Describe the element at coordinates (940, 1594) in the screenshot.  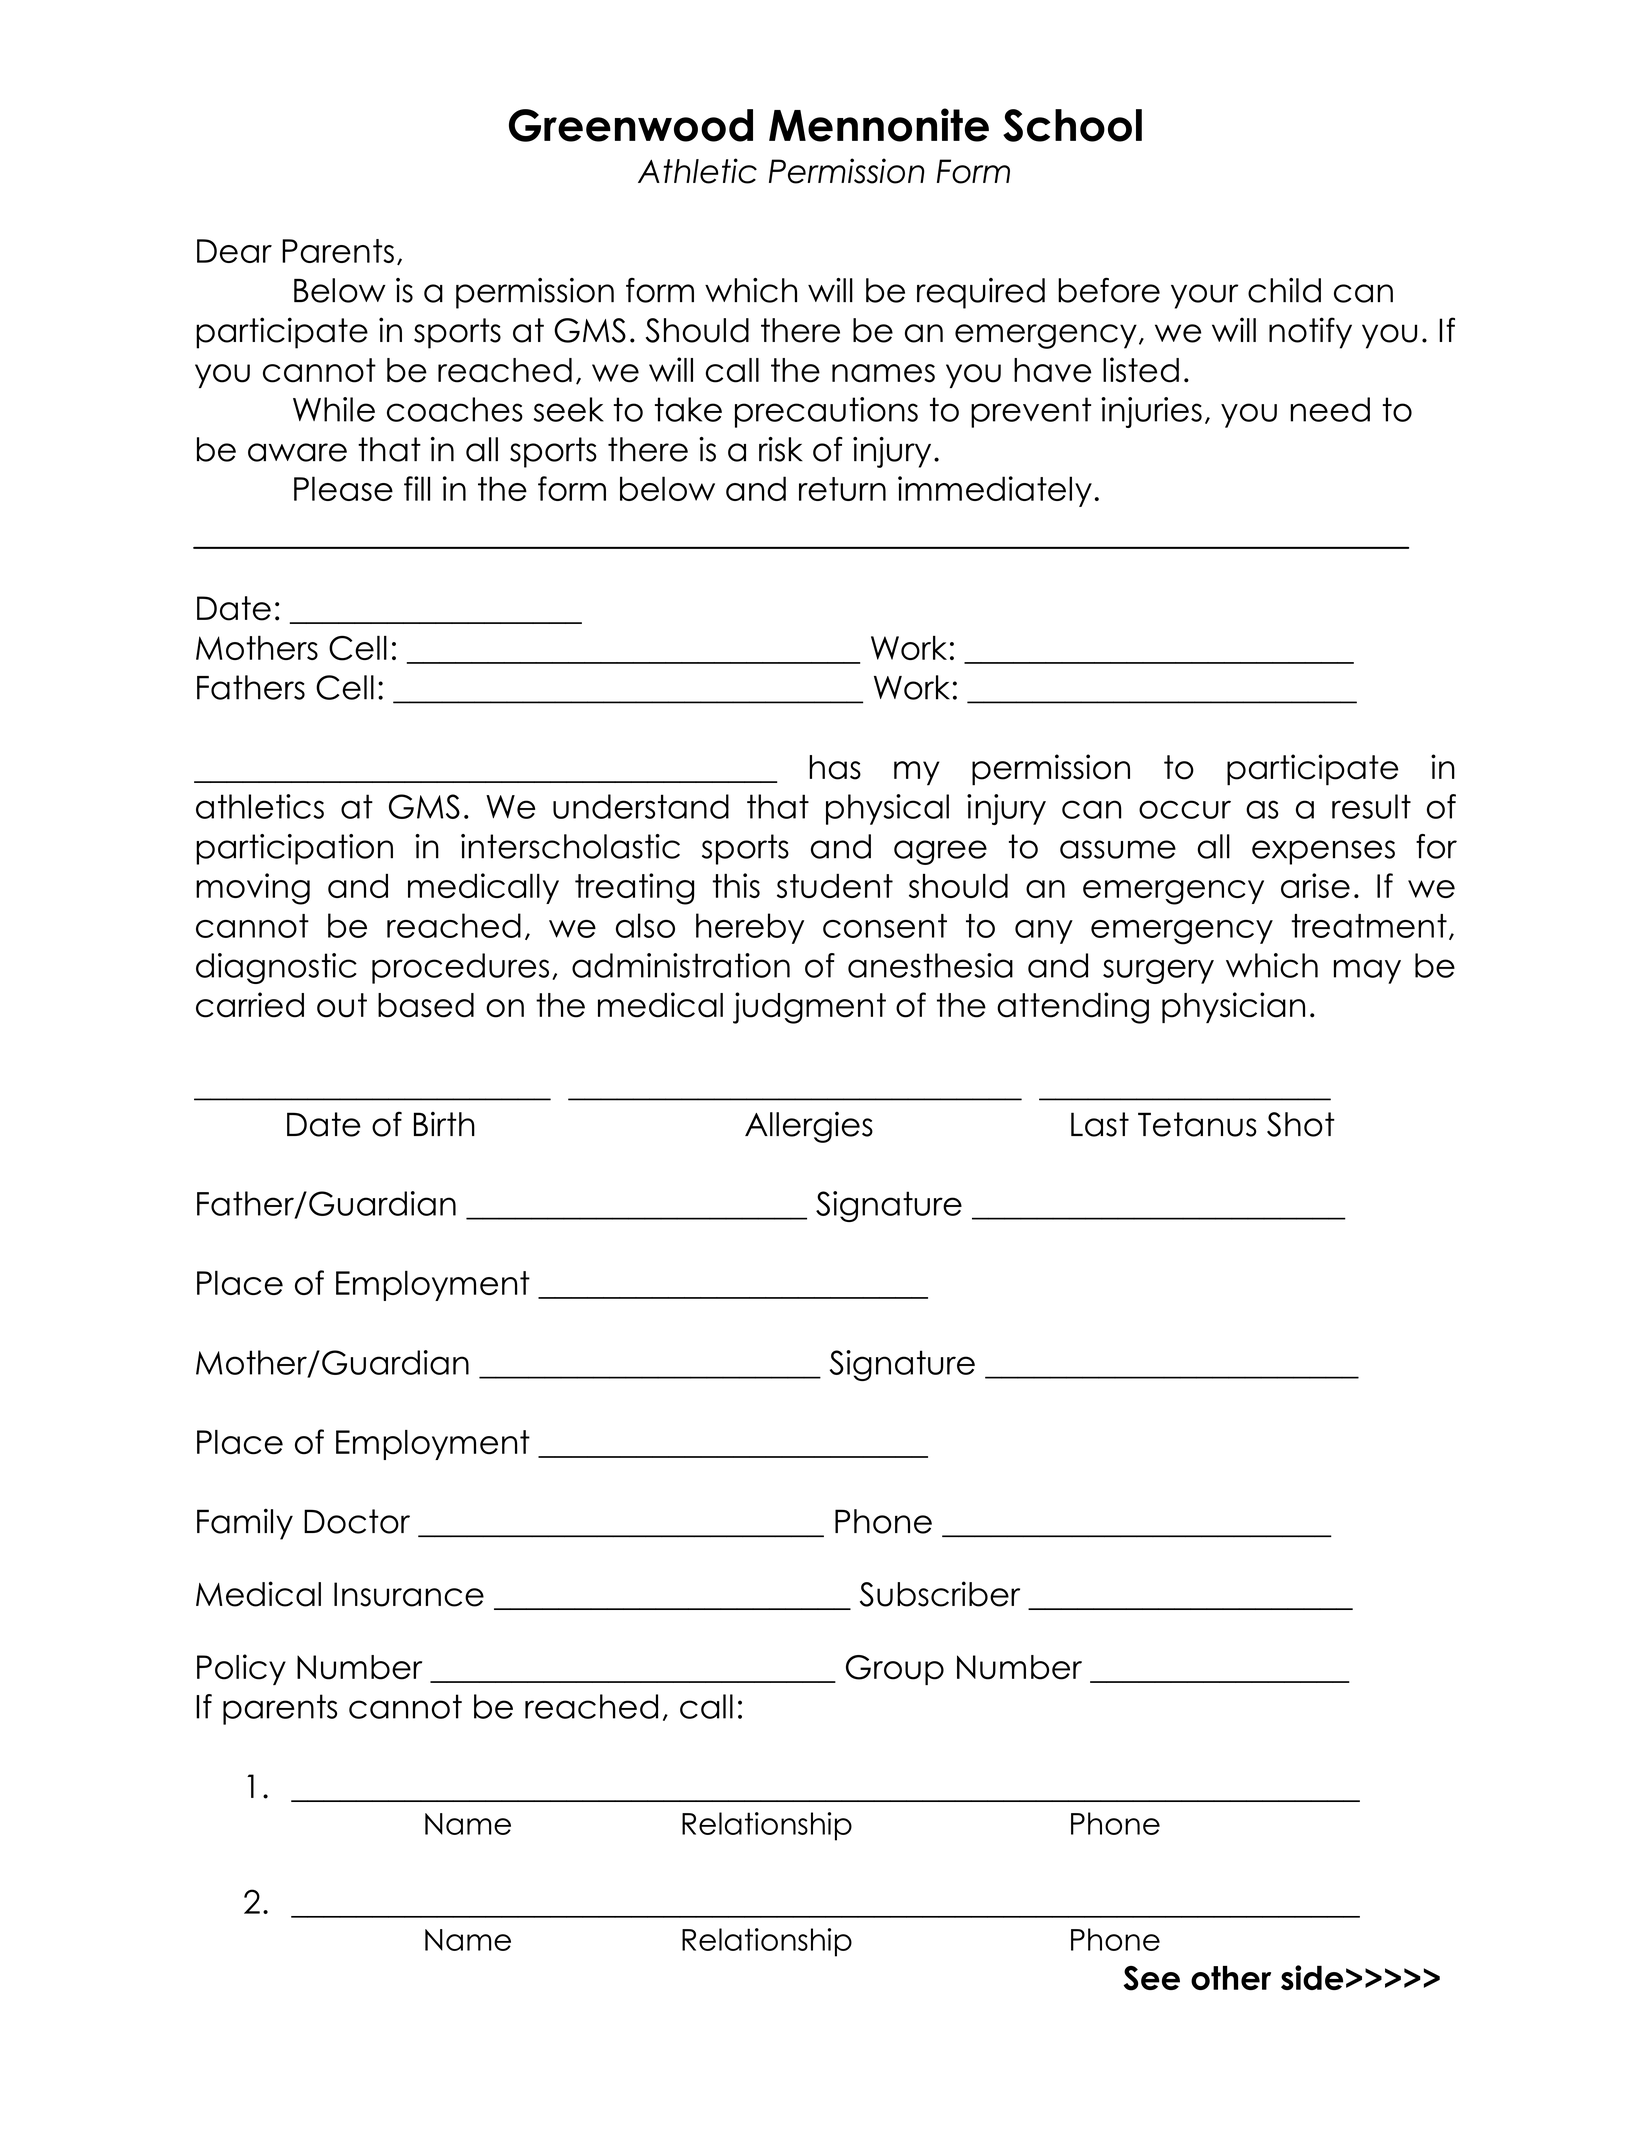
I see `Subscriber` at that location.
